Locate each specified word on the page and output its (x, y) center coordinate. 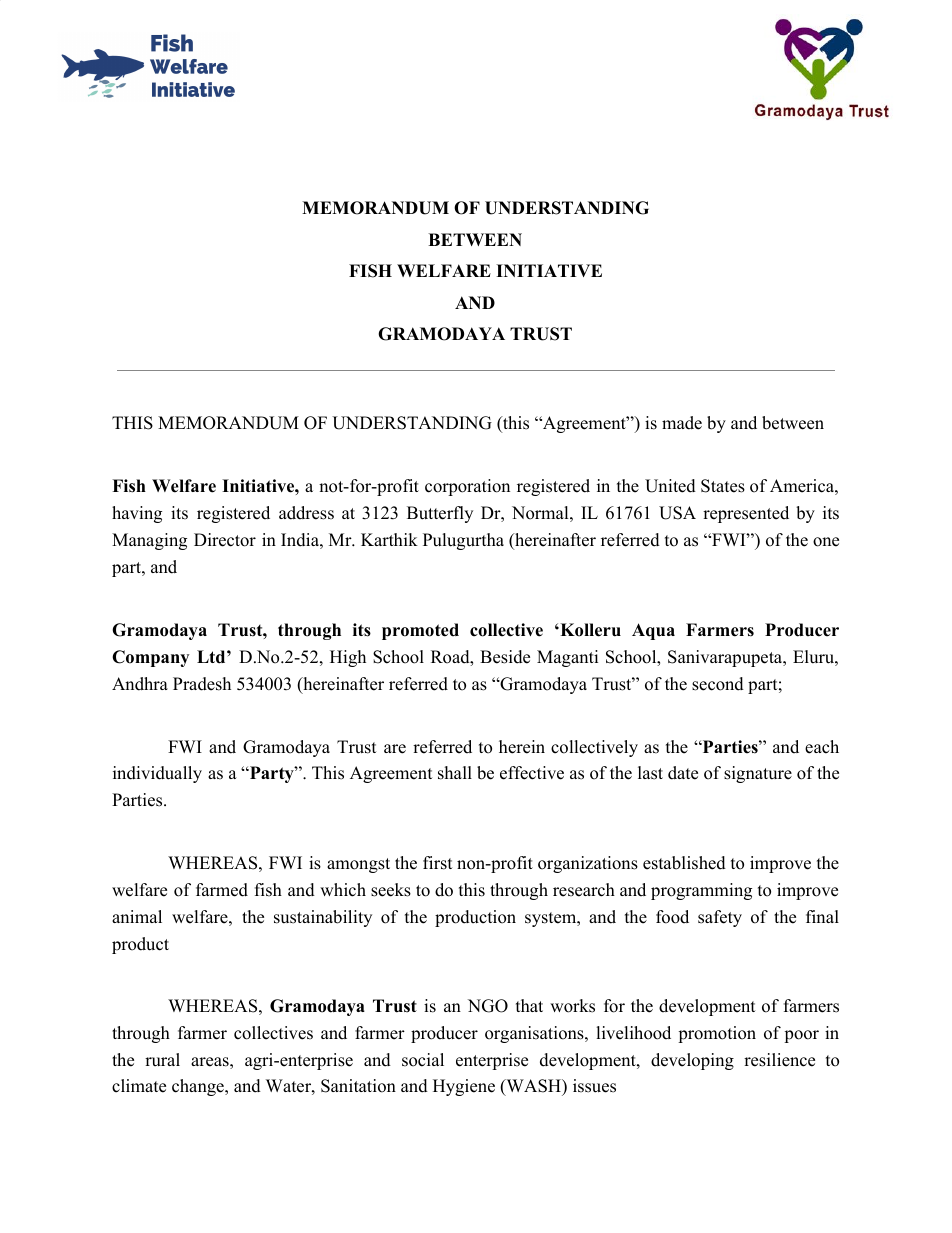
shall (455, 773)
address (306, 513)
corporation (467, 487)
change (199, 1087)
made (682, 423)
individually (157, 774)
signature (758, 774)
